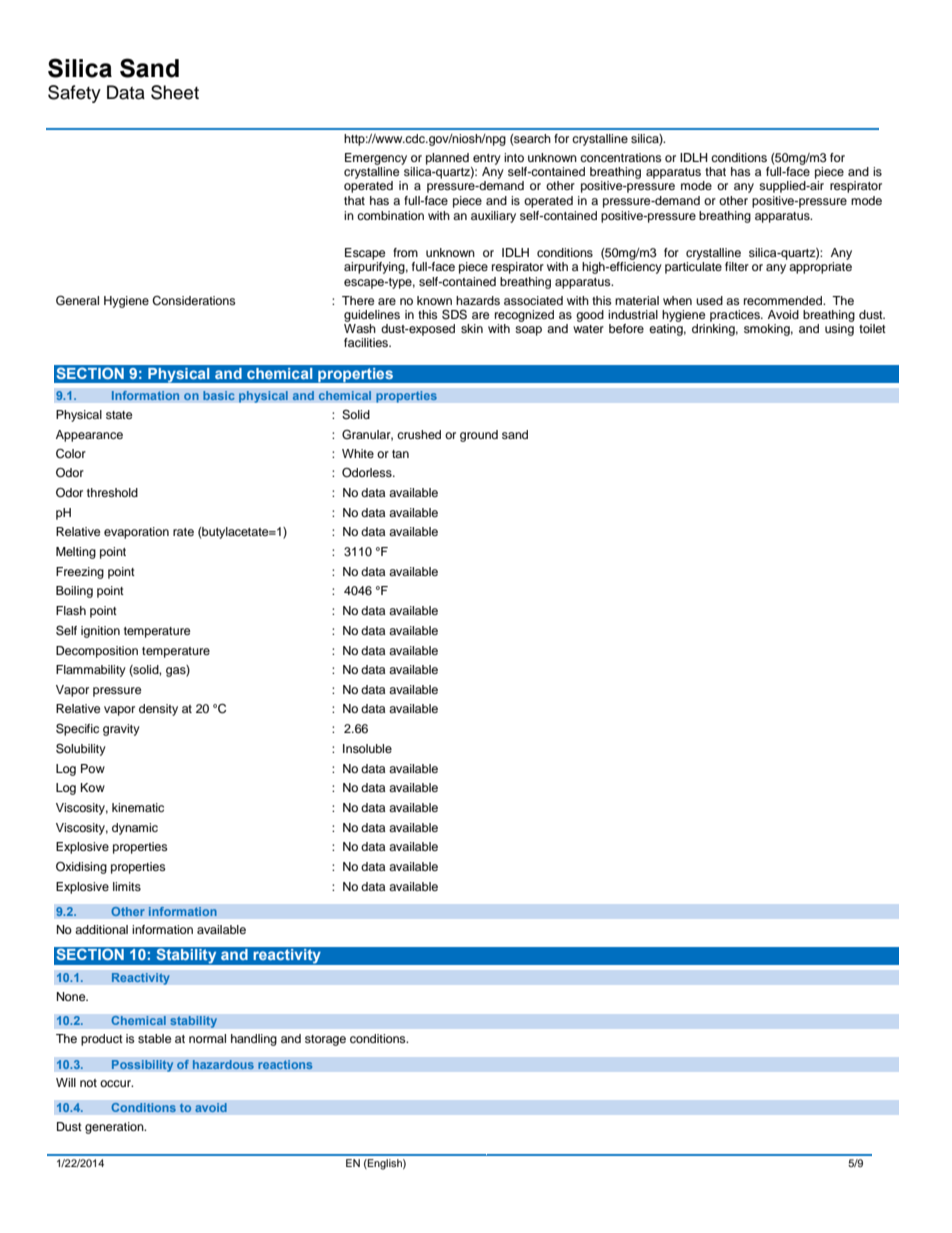  I want to click on kinematic, so click(138, 807).
